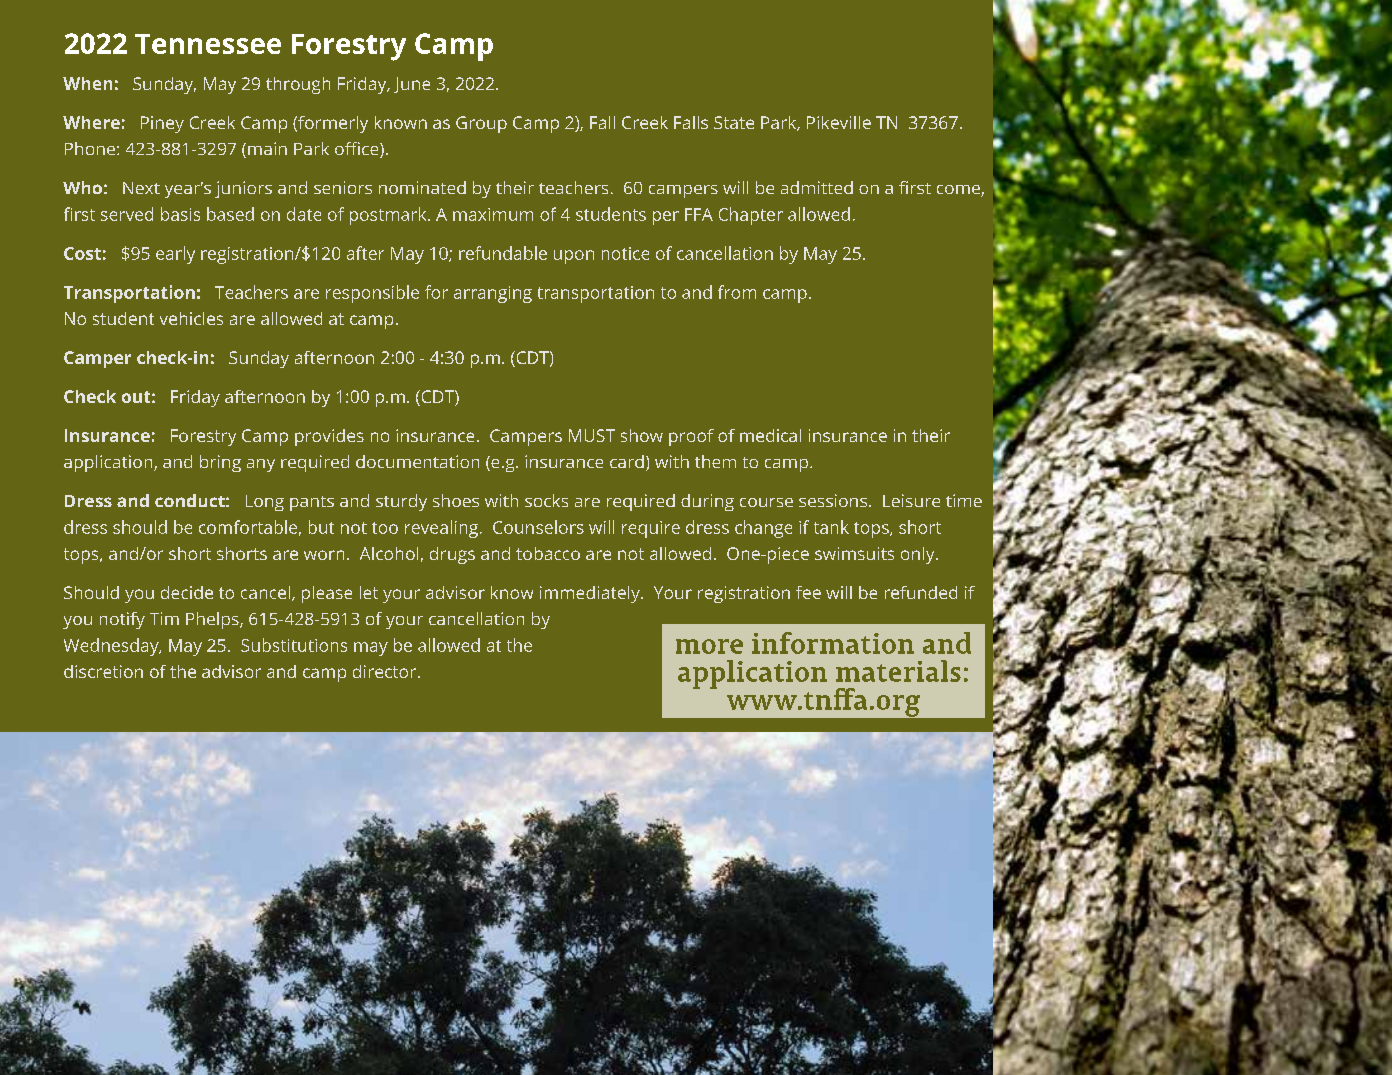 This image has height=1075, width=1392. I want to click on bring, so click(220, 463).
